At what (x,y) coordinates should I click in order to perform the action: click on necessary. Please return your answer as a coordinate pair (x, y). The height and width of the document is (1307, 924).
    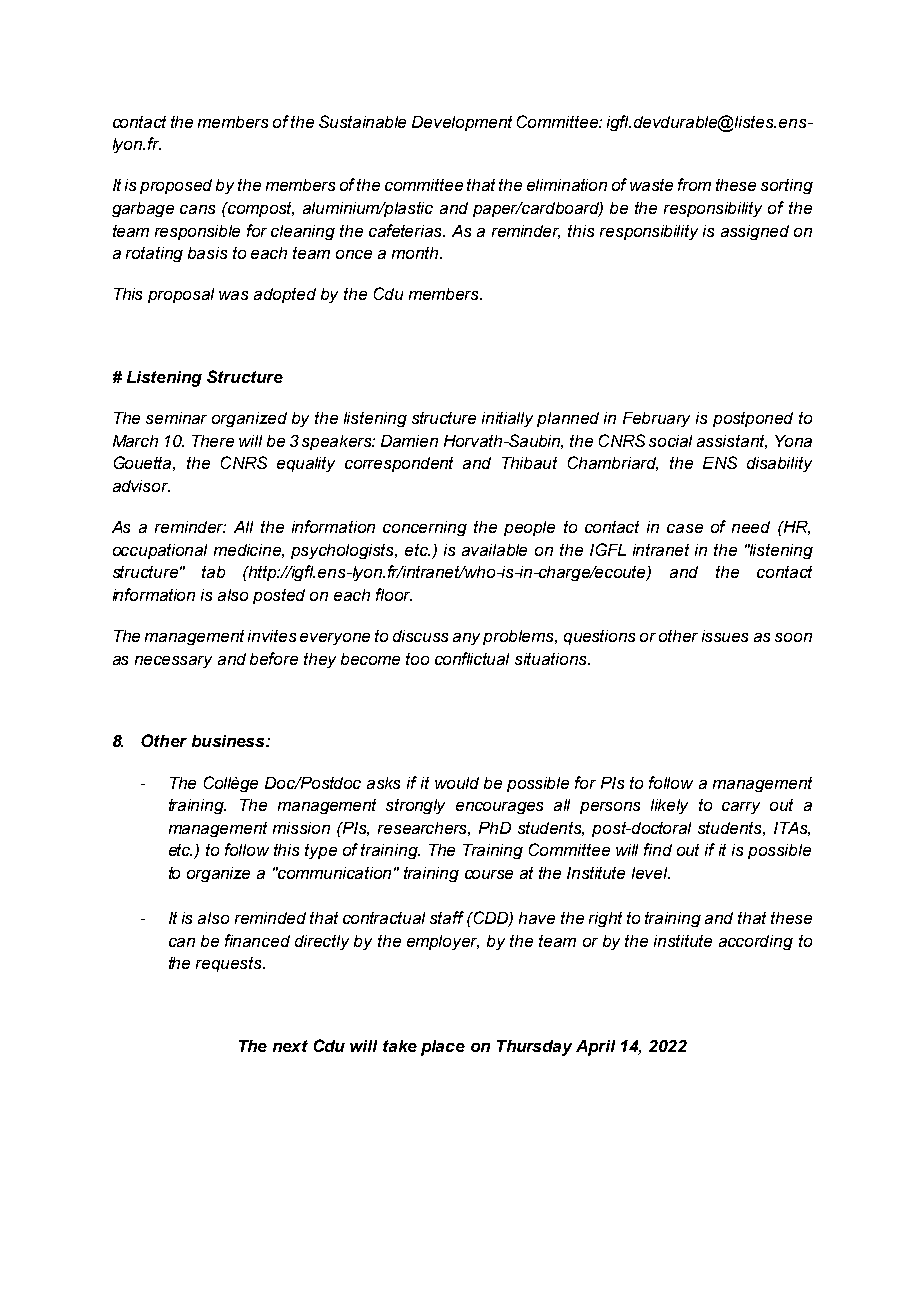
    Looking at the image, I should click on (173, 662).
